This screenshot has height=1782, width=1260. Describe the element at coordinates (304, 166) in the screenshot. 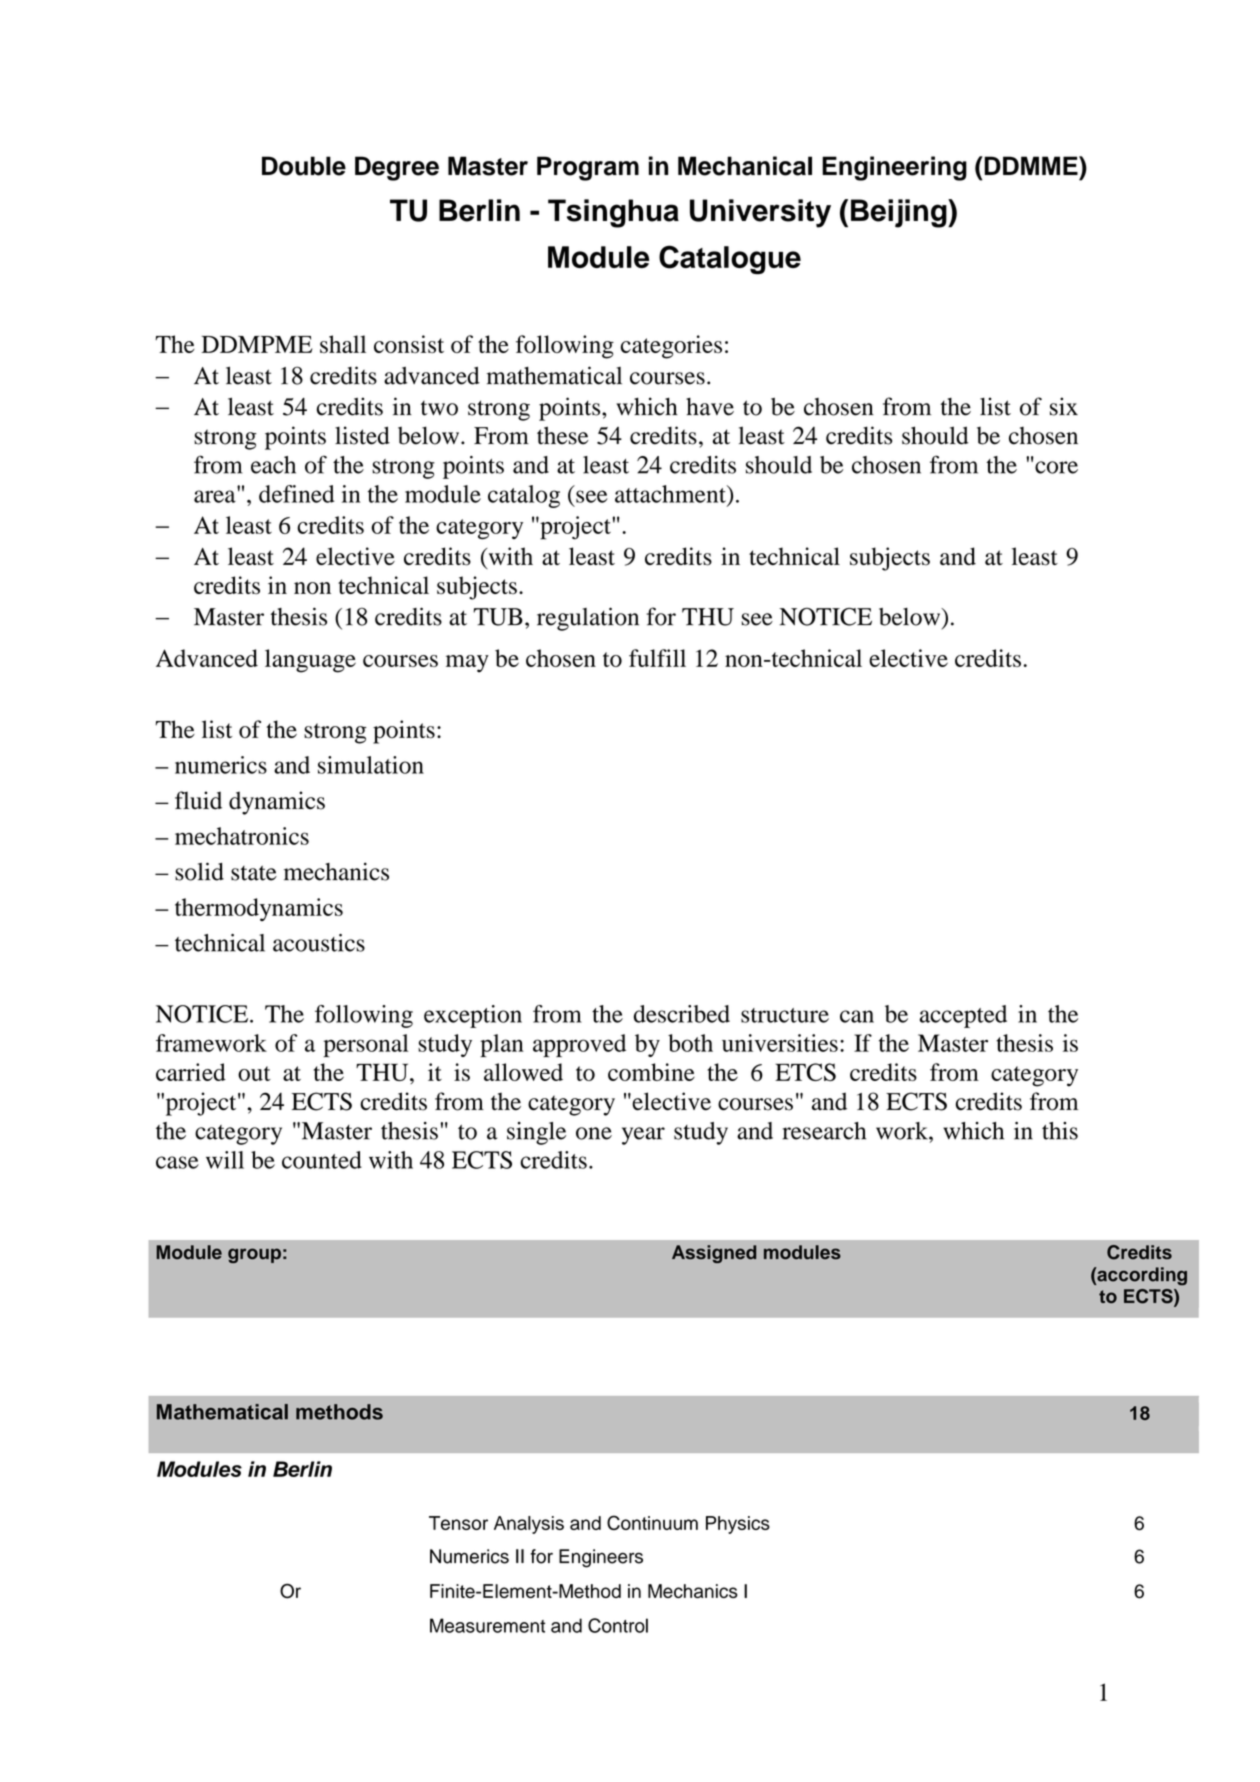

I see `Double` at that location.
